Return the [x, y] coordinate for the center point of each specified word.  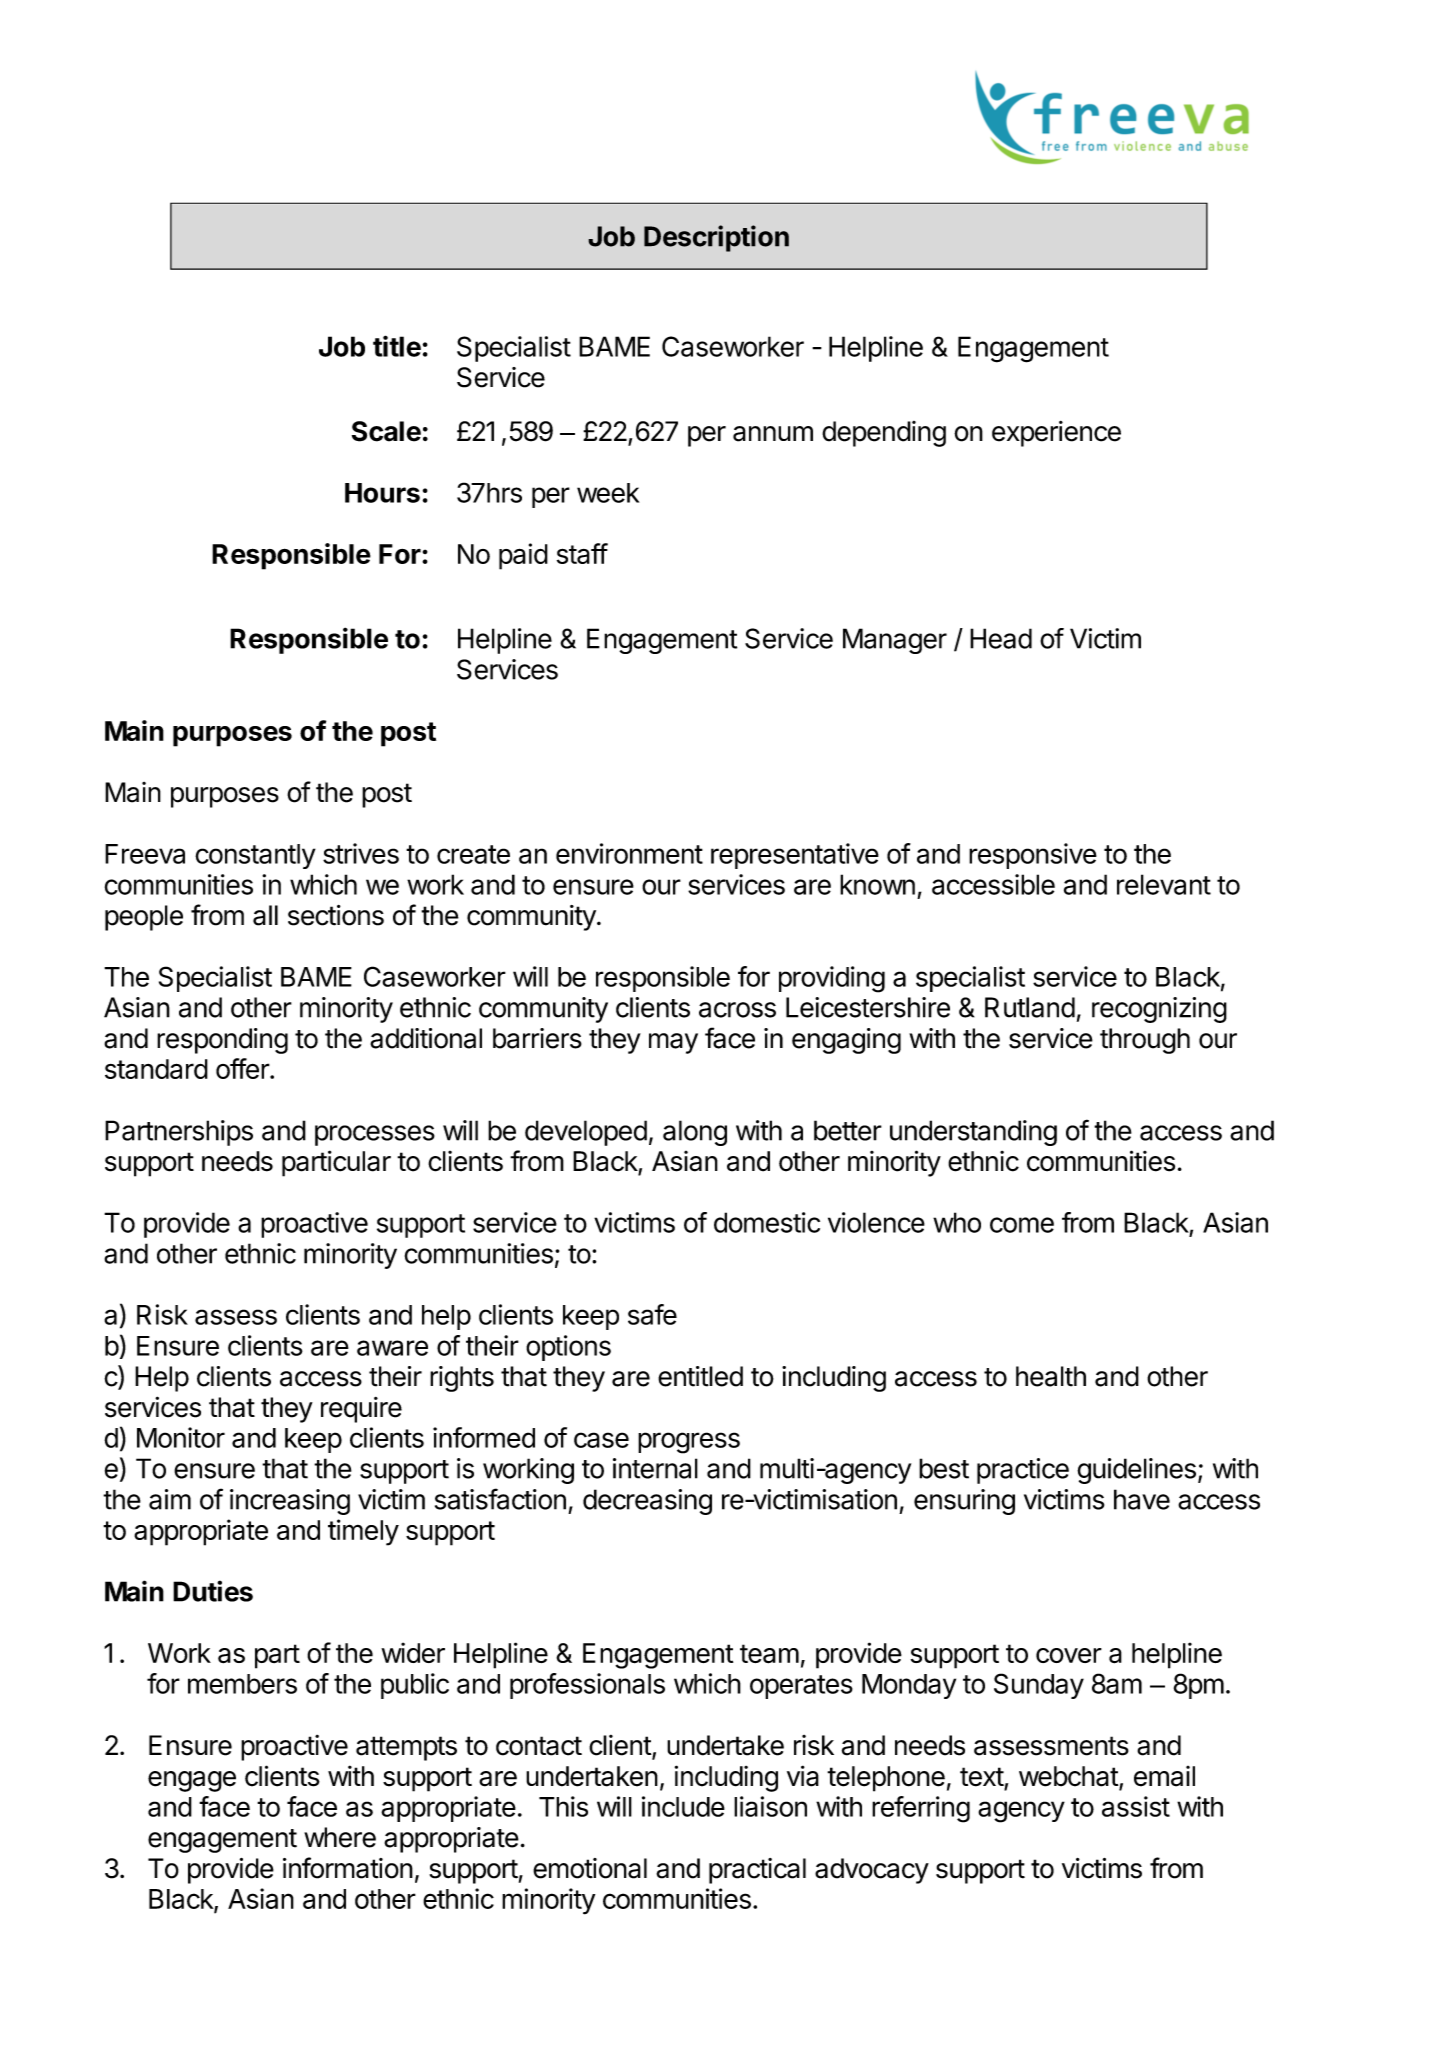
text [982, 1778]
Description [716, 238]
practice [1023, 1471]
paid [523, 556]
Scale [386, 431]
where [340, 1837]
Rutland [1030, 1007]
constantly [255, 856]
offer [243, 1068]
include [683, 1806]
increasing [290, 1502]
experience [1056, 434]
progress [689, 1443]
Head [1001, 638]
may [673, 1043]
